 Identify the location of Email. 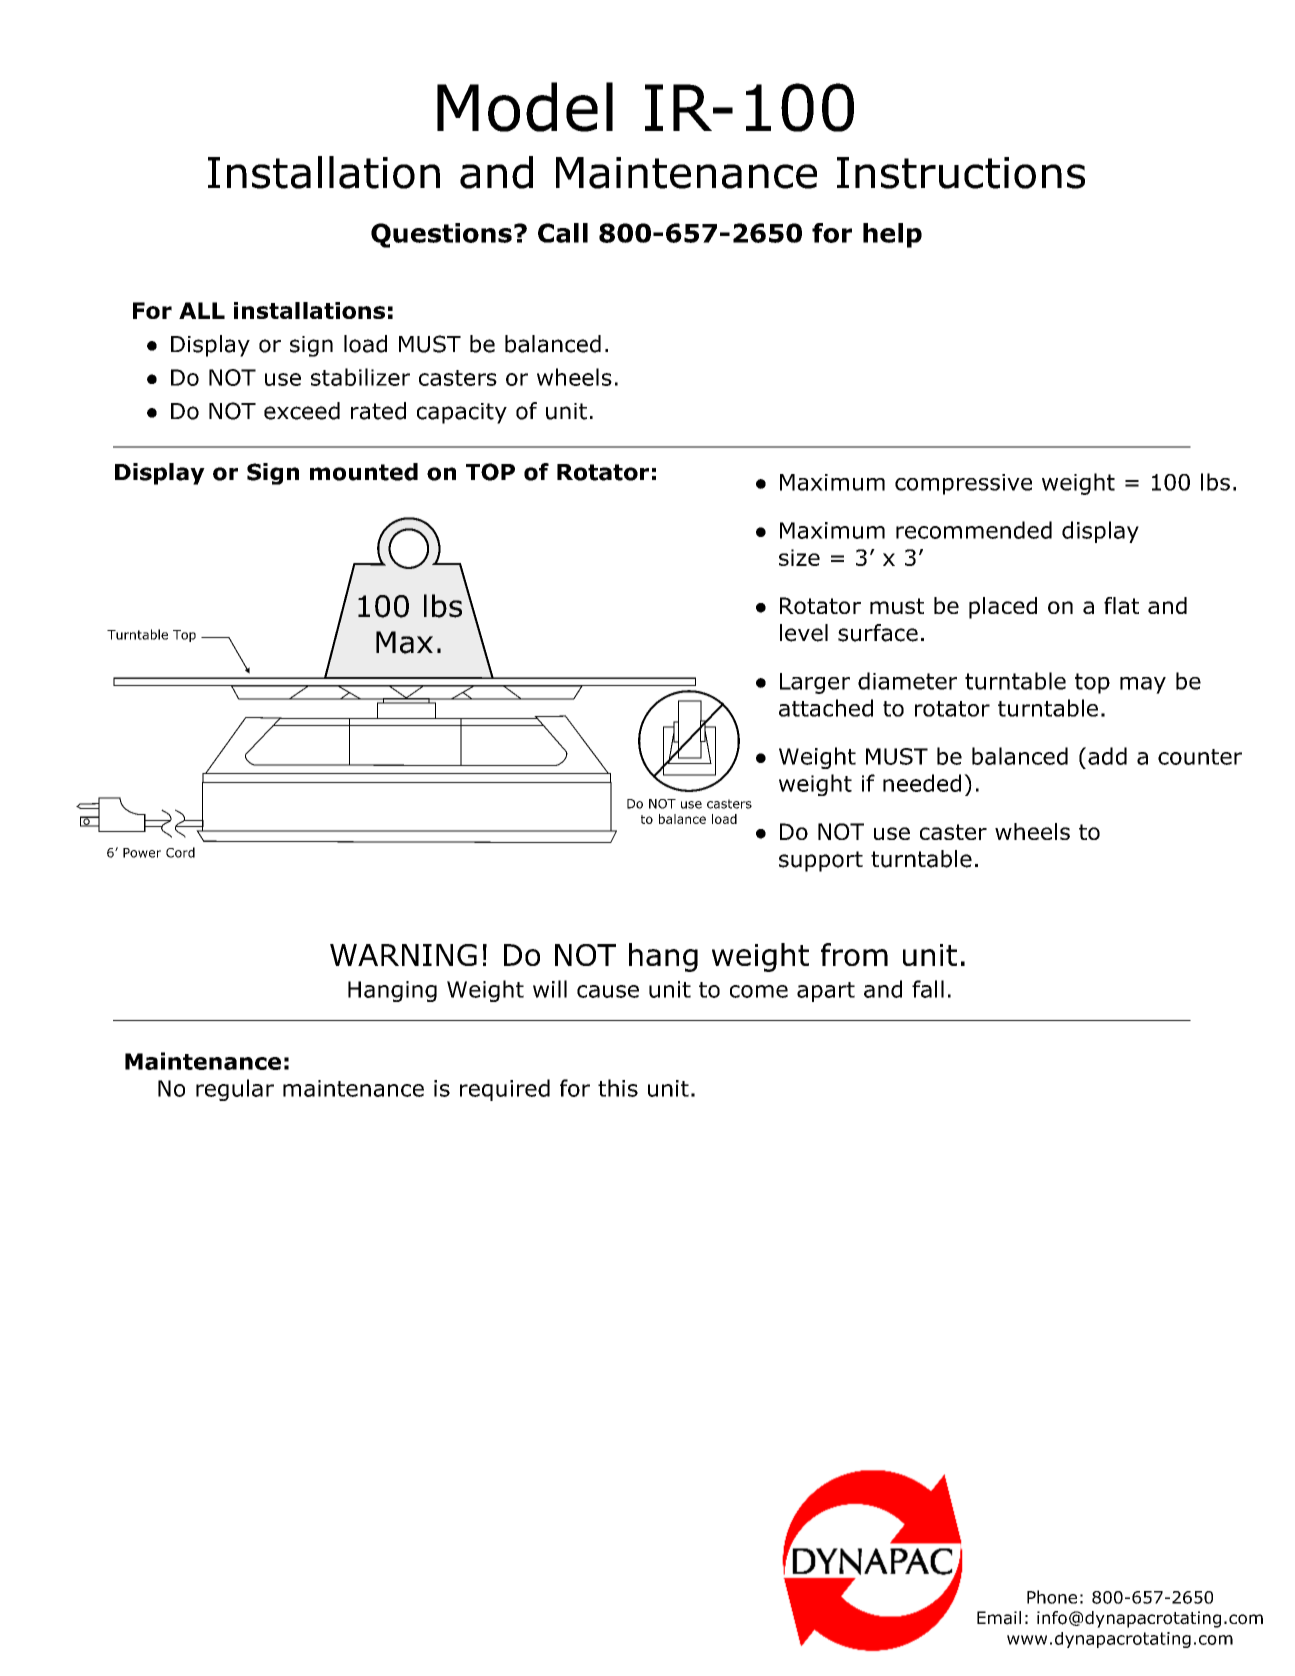
(999, 1618).
